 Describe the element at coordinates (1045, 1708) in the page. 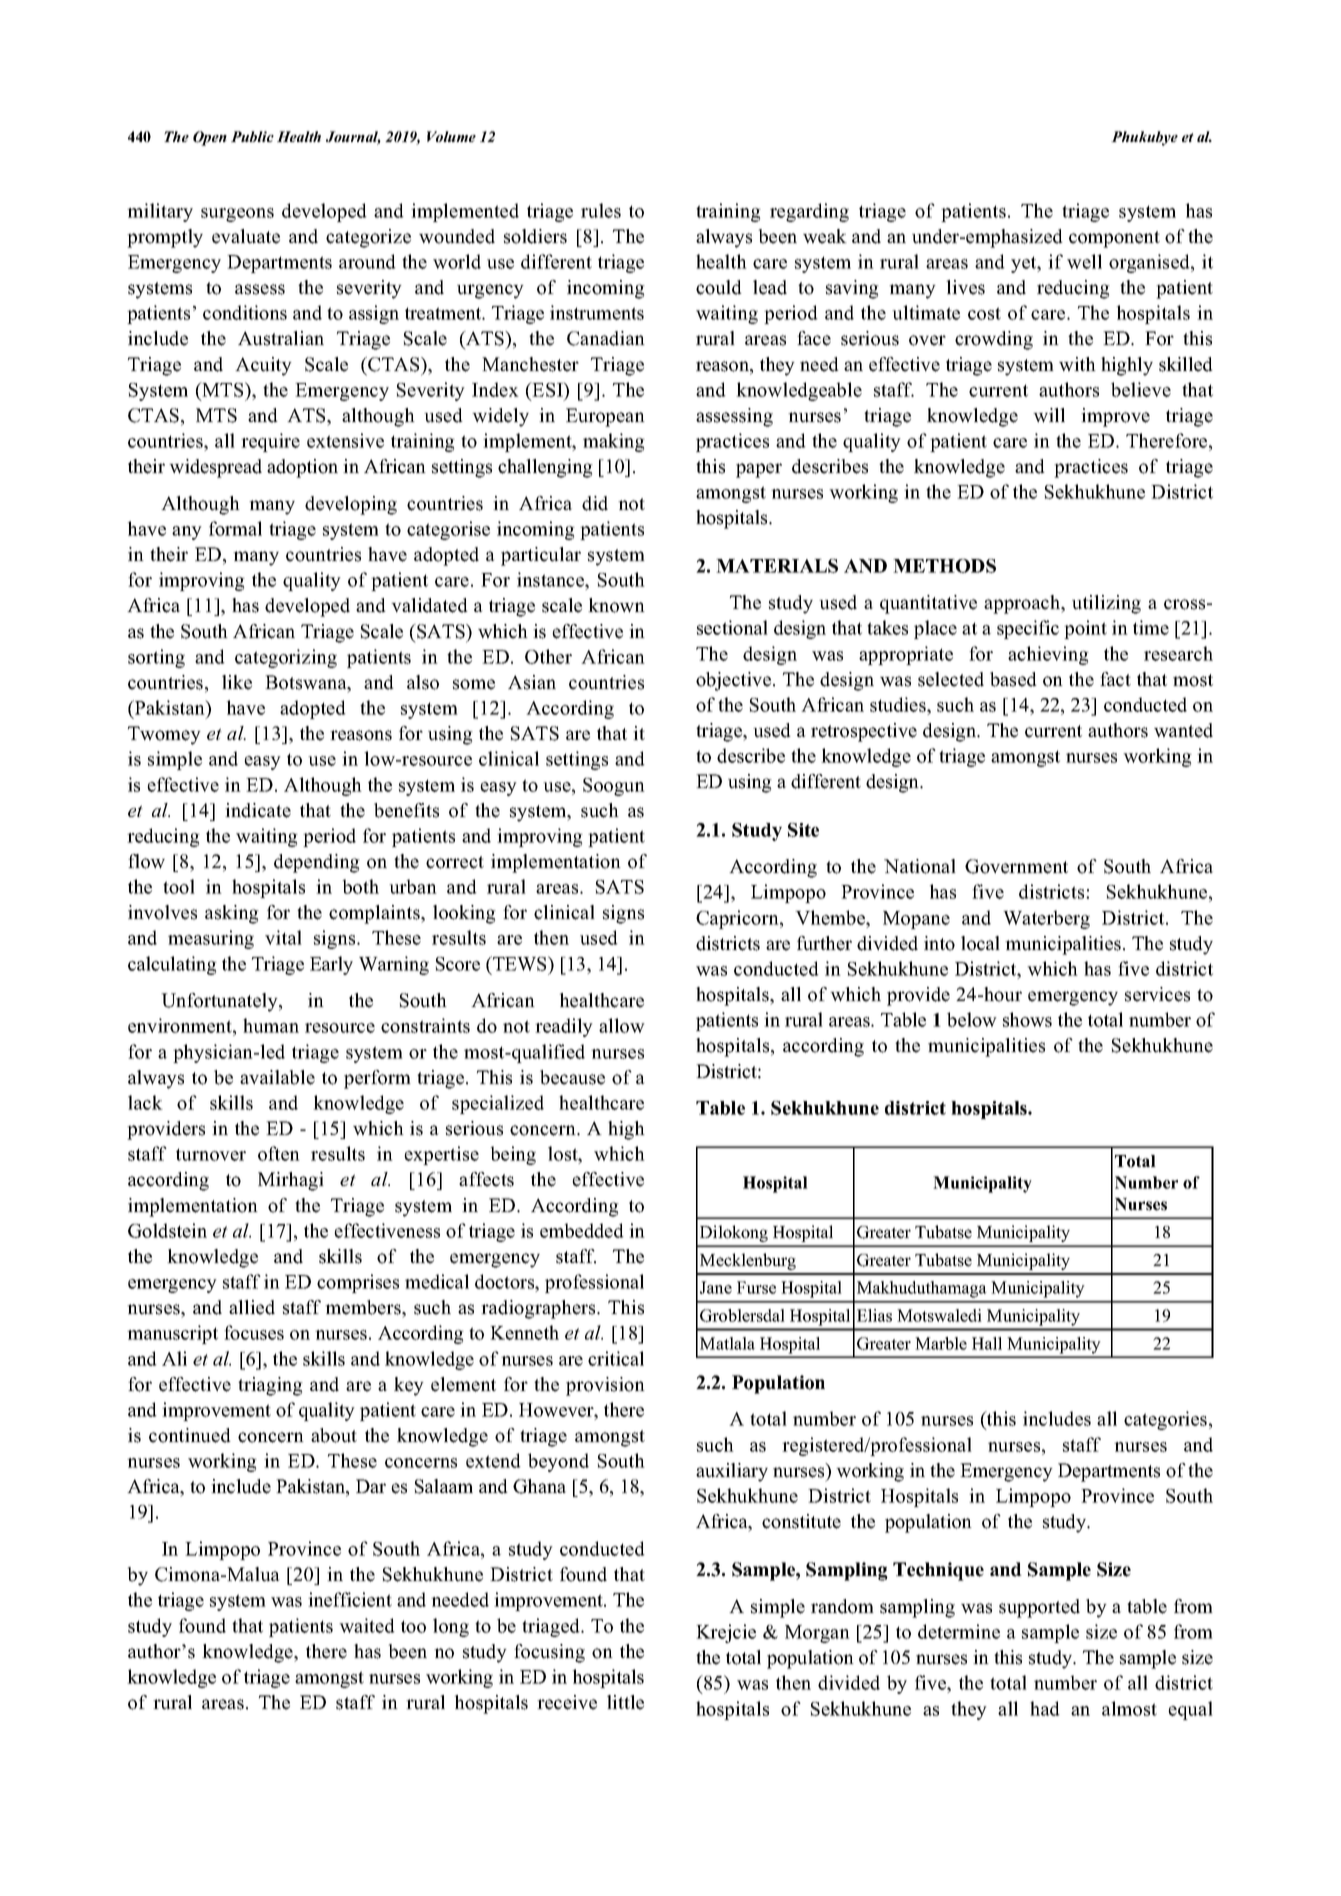

I see `had` at that location.
